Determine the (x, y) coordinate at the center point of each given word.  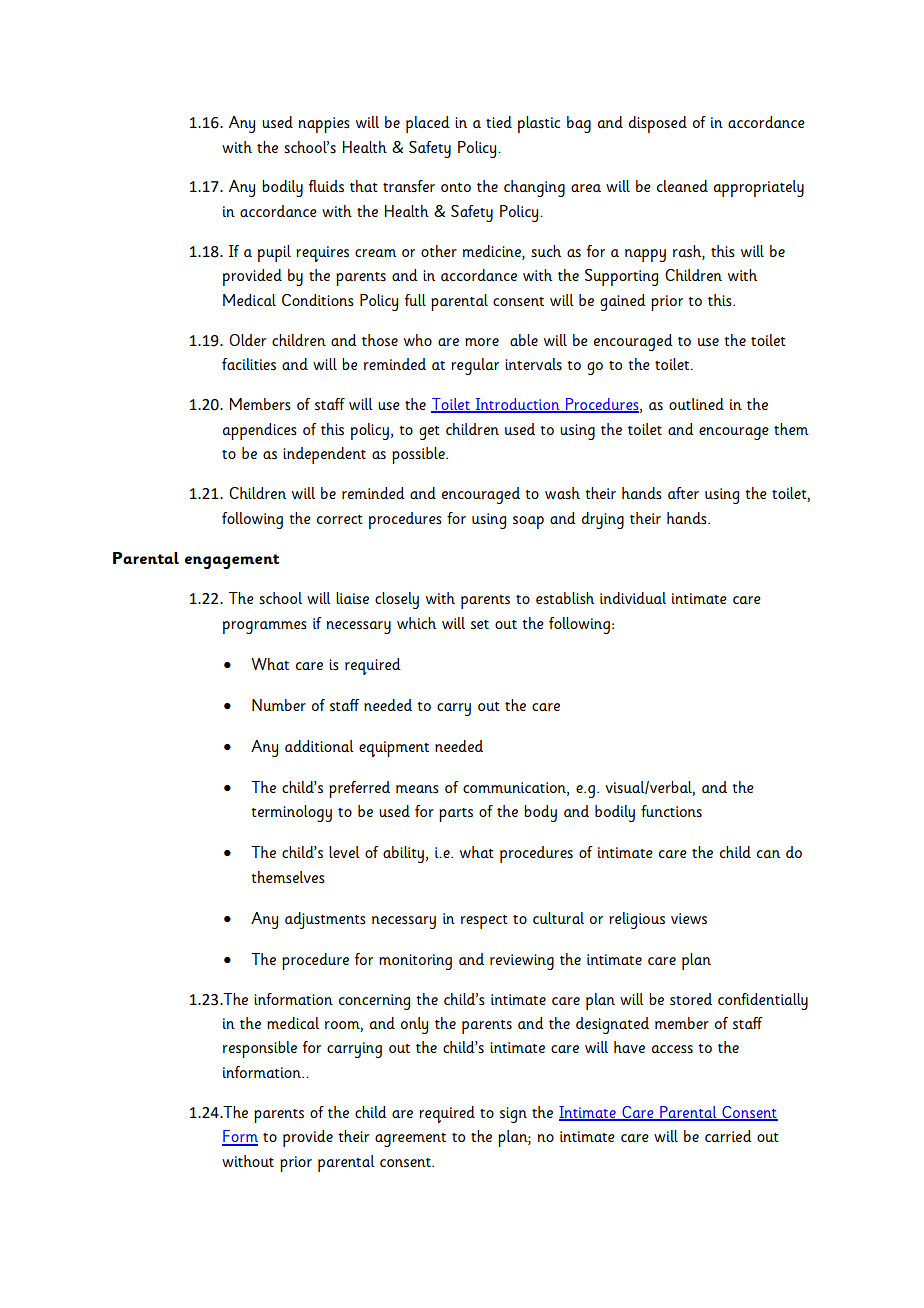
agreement (410, 1140)
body (540, 813)
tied (499, 122)
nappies (324, 125)
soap (528, 522)
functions (671, 811)
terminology (291, 813)
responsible (260, 1049)
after (683, 493)
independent (324, 455)
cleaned (682, 186)
